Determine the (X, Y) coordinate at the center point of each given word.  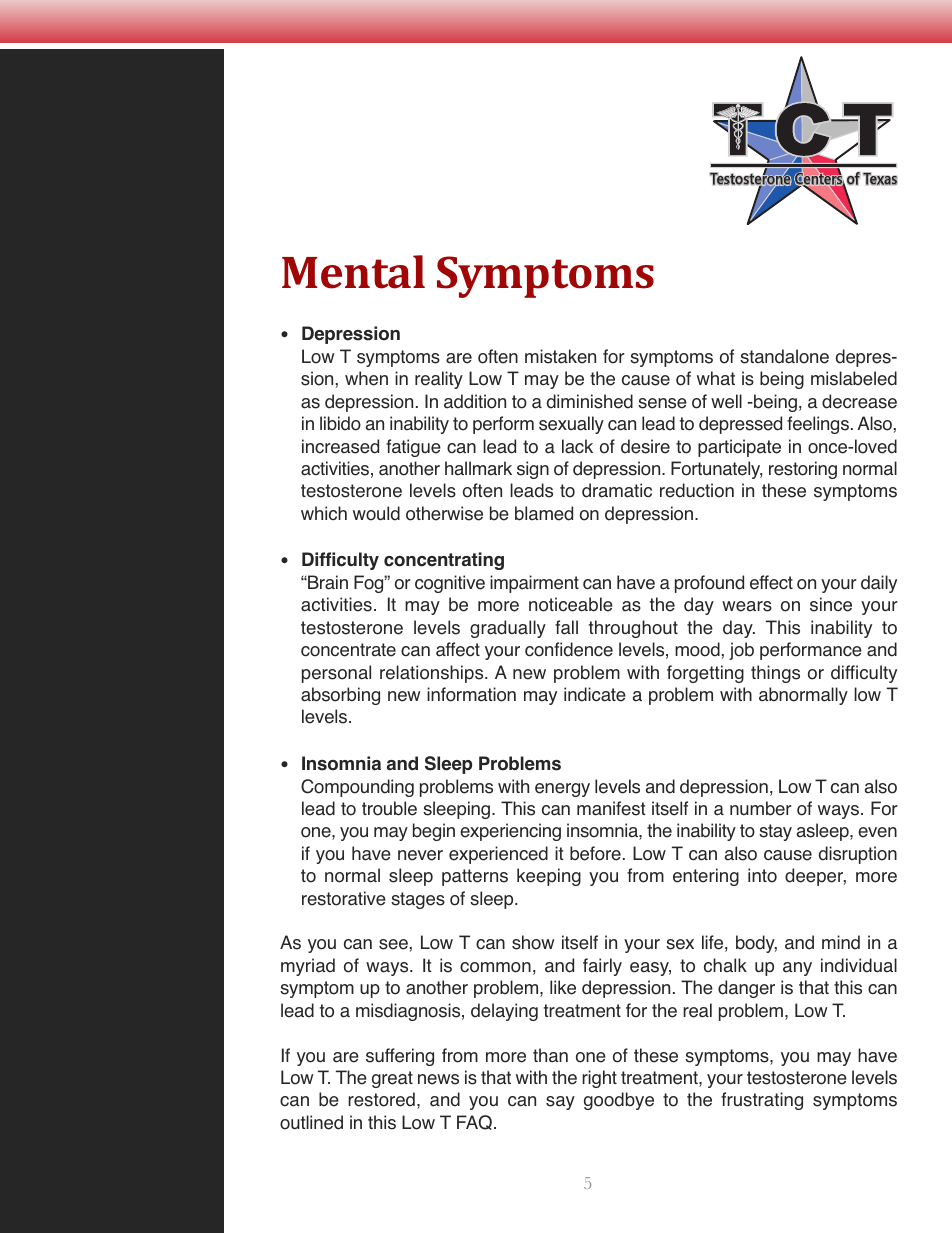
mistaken (560, 356)
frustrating (762, 1101)
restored (381, 1099)
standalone (784, 356)
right (599, 1079)
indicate (595, 694)
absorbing (340, 696)
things (775, 674)
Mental (353, 272)
